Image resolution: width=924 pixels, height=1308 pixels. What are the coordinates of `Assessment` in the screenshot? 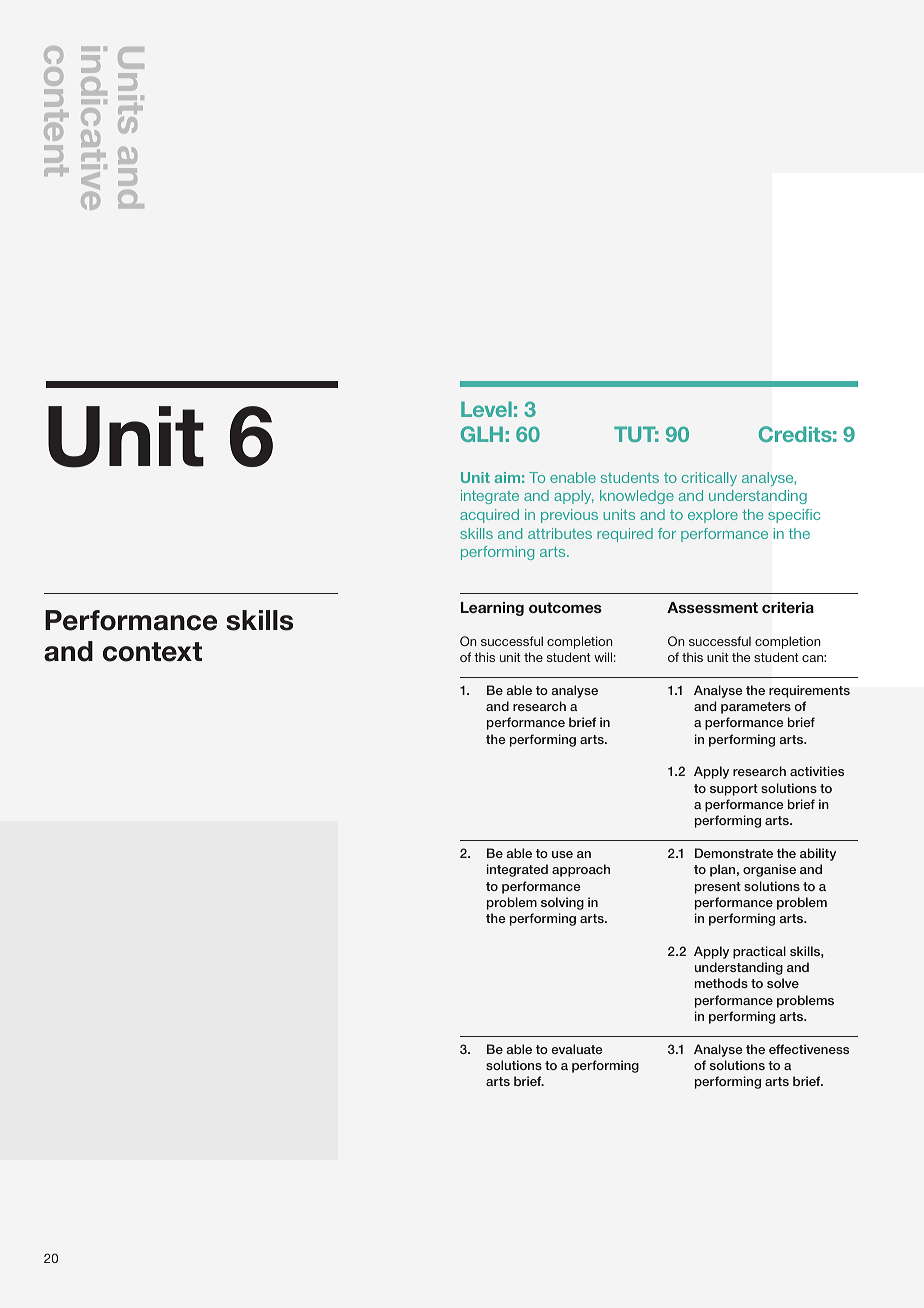 It's located at (712, 607).
